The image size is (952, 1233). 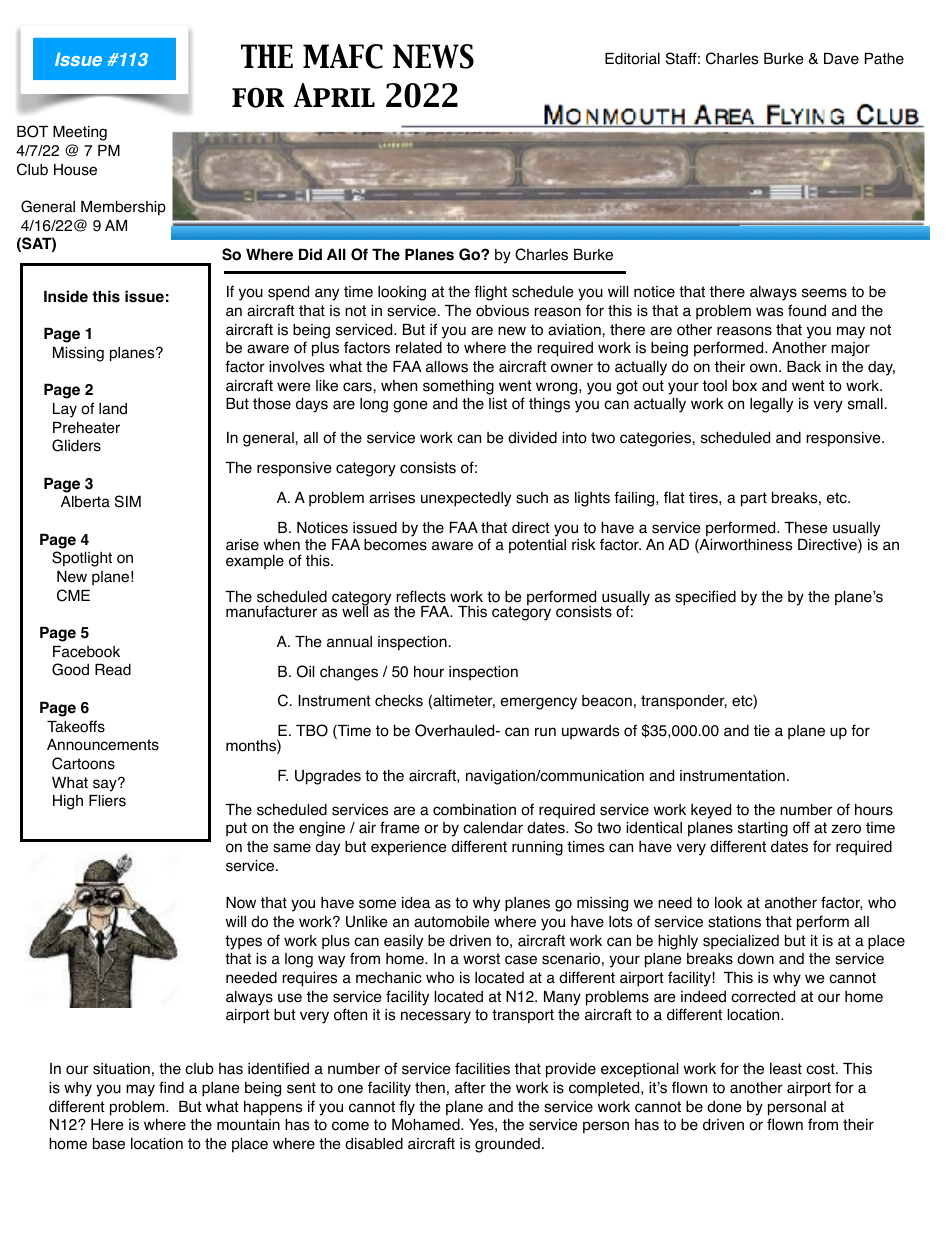 I want to click on NEWS, so click(x=433, y=56).
